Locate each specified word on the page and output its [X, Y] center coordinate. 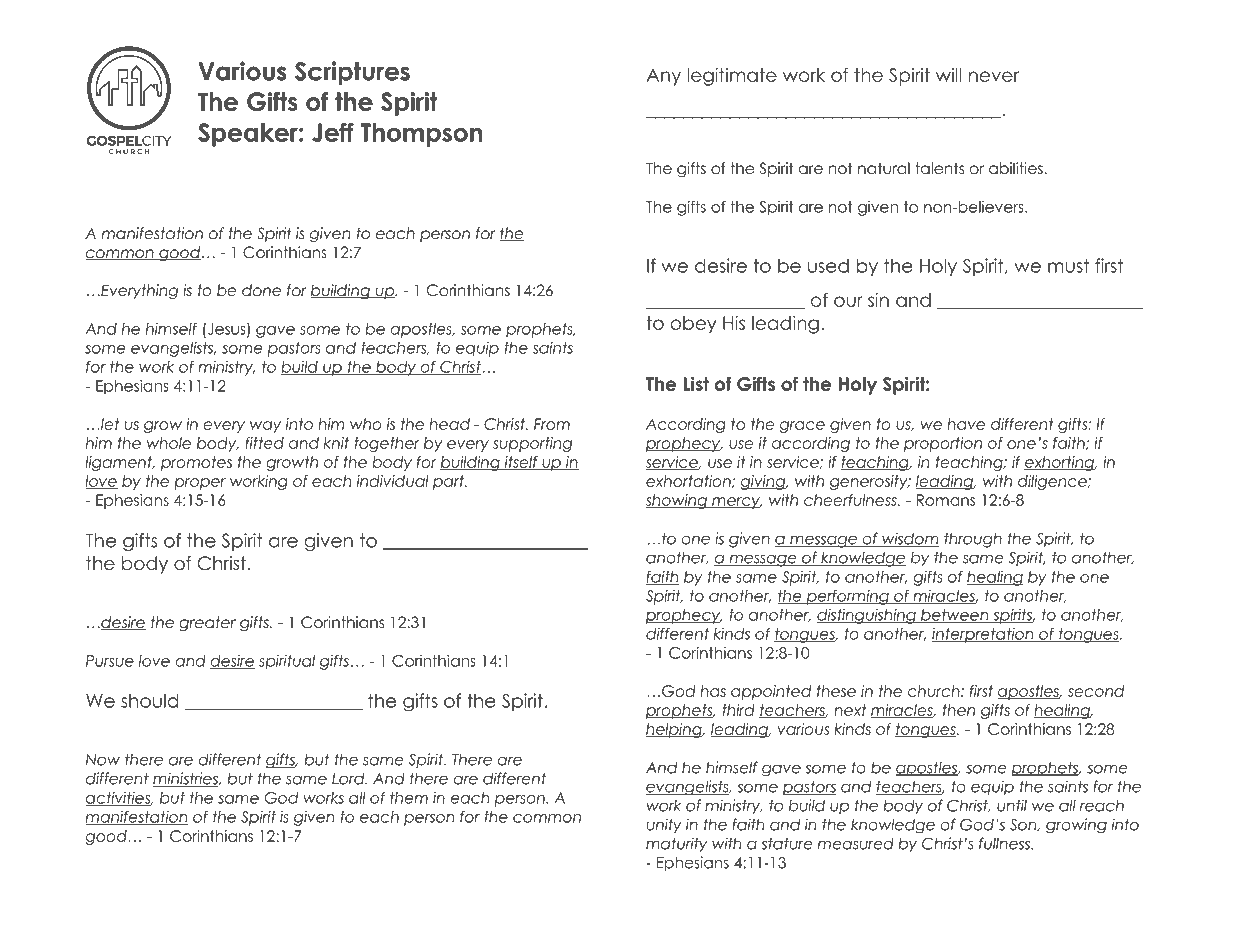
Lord [349, 778]
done [261, 290]
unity [664, 825]
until [1012, 805]
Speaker [249, 135]
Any [663, 77]
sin [878, 300]
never [994, 76]
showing [677, 501]
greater [207, 624]
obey [693, 325]
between [955, 616]
